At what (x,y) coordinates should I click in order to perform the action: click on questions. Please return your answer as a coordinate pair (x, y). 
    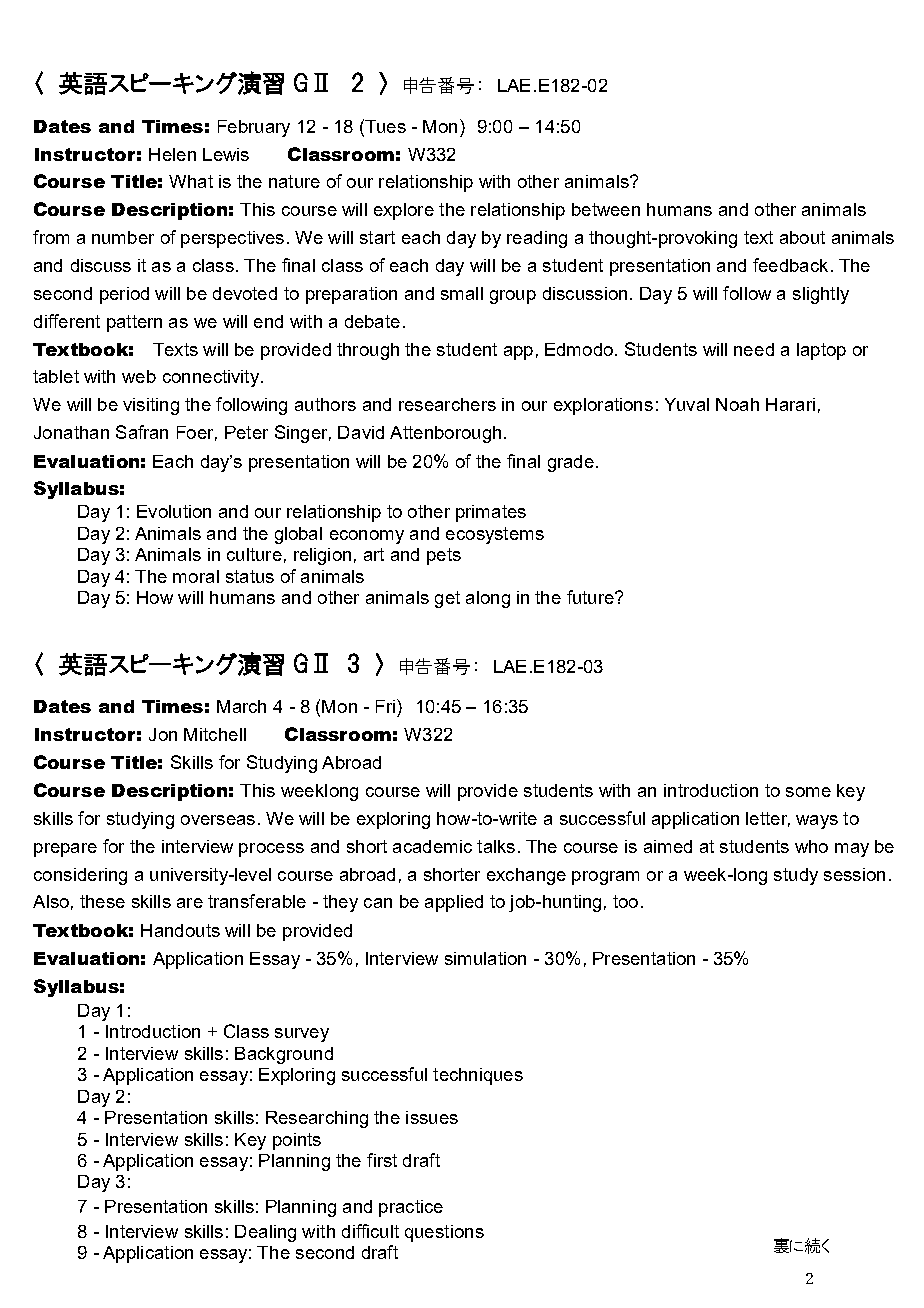
    Looking at the image, I should click on (444, 1233).
